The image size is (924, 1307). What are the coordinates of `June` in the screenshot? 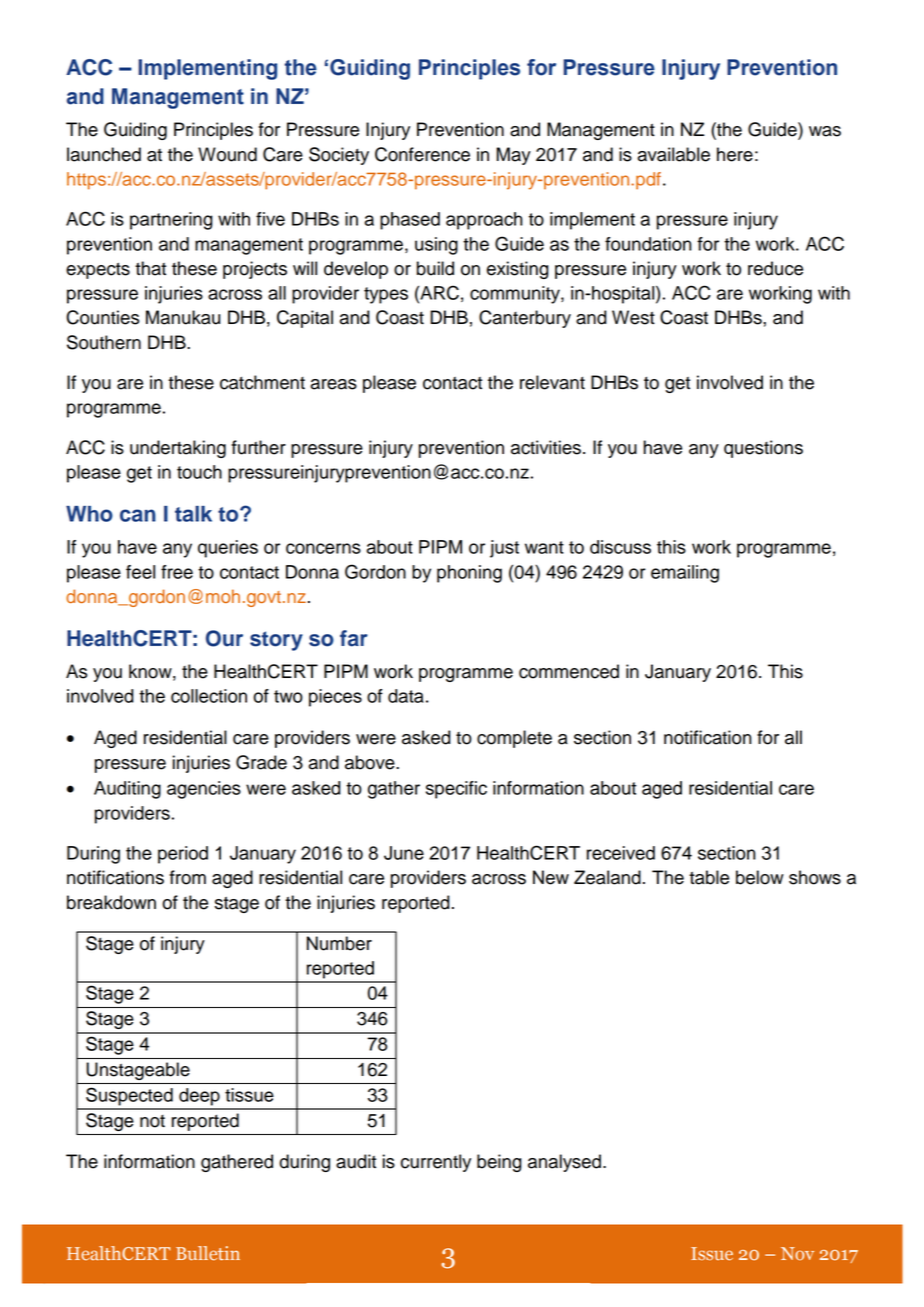 It's located at (404, 853).
